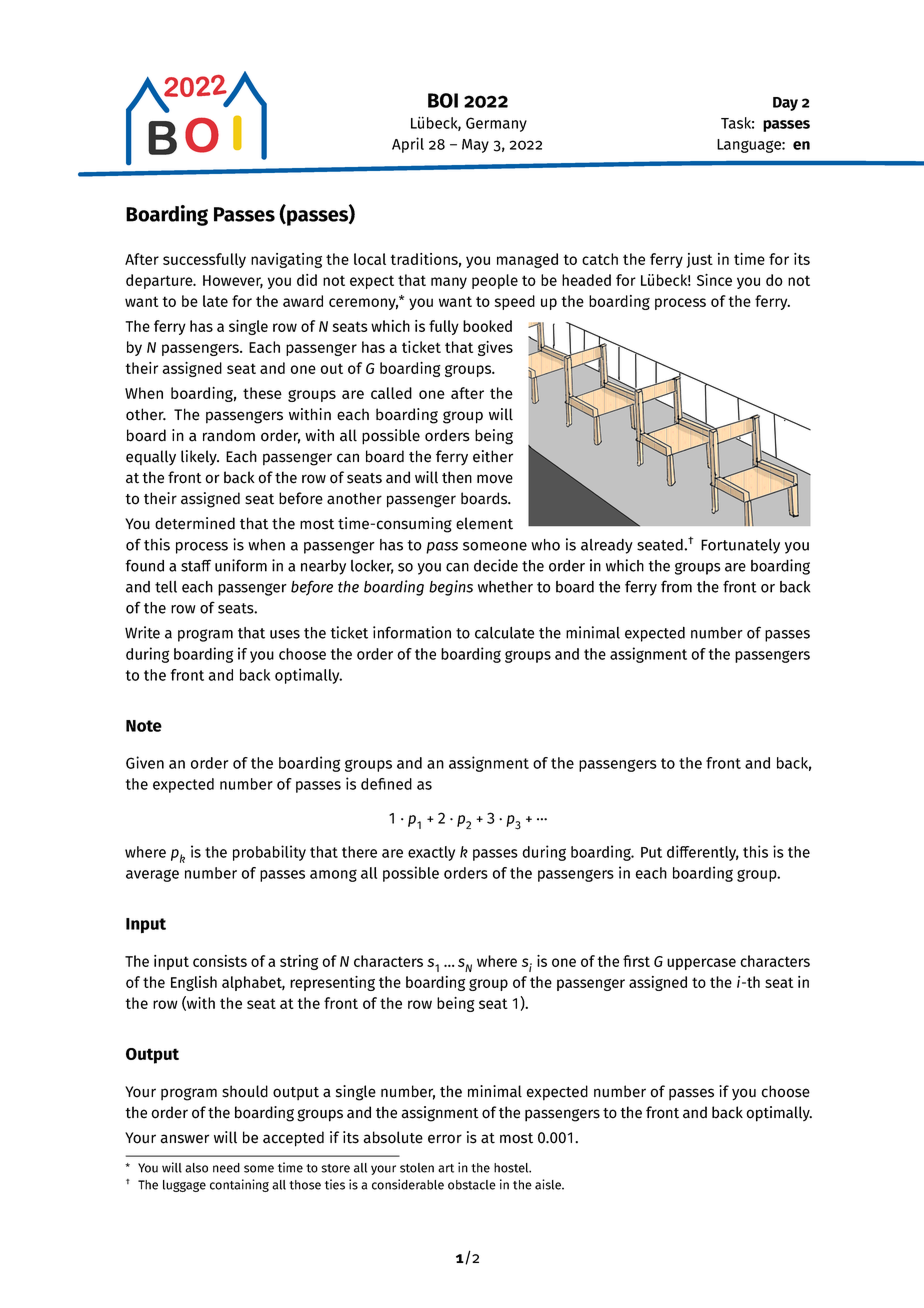 Image resolution: width=924 pixels, height=1308 pixels. Describe the element at coordinates (676, 586) in the screenshot. I see `from` at that location.
